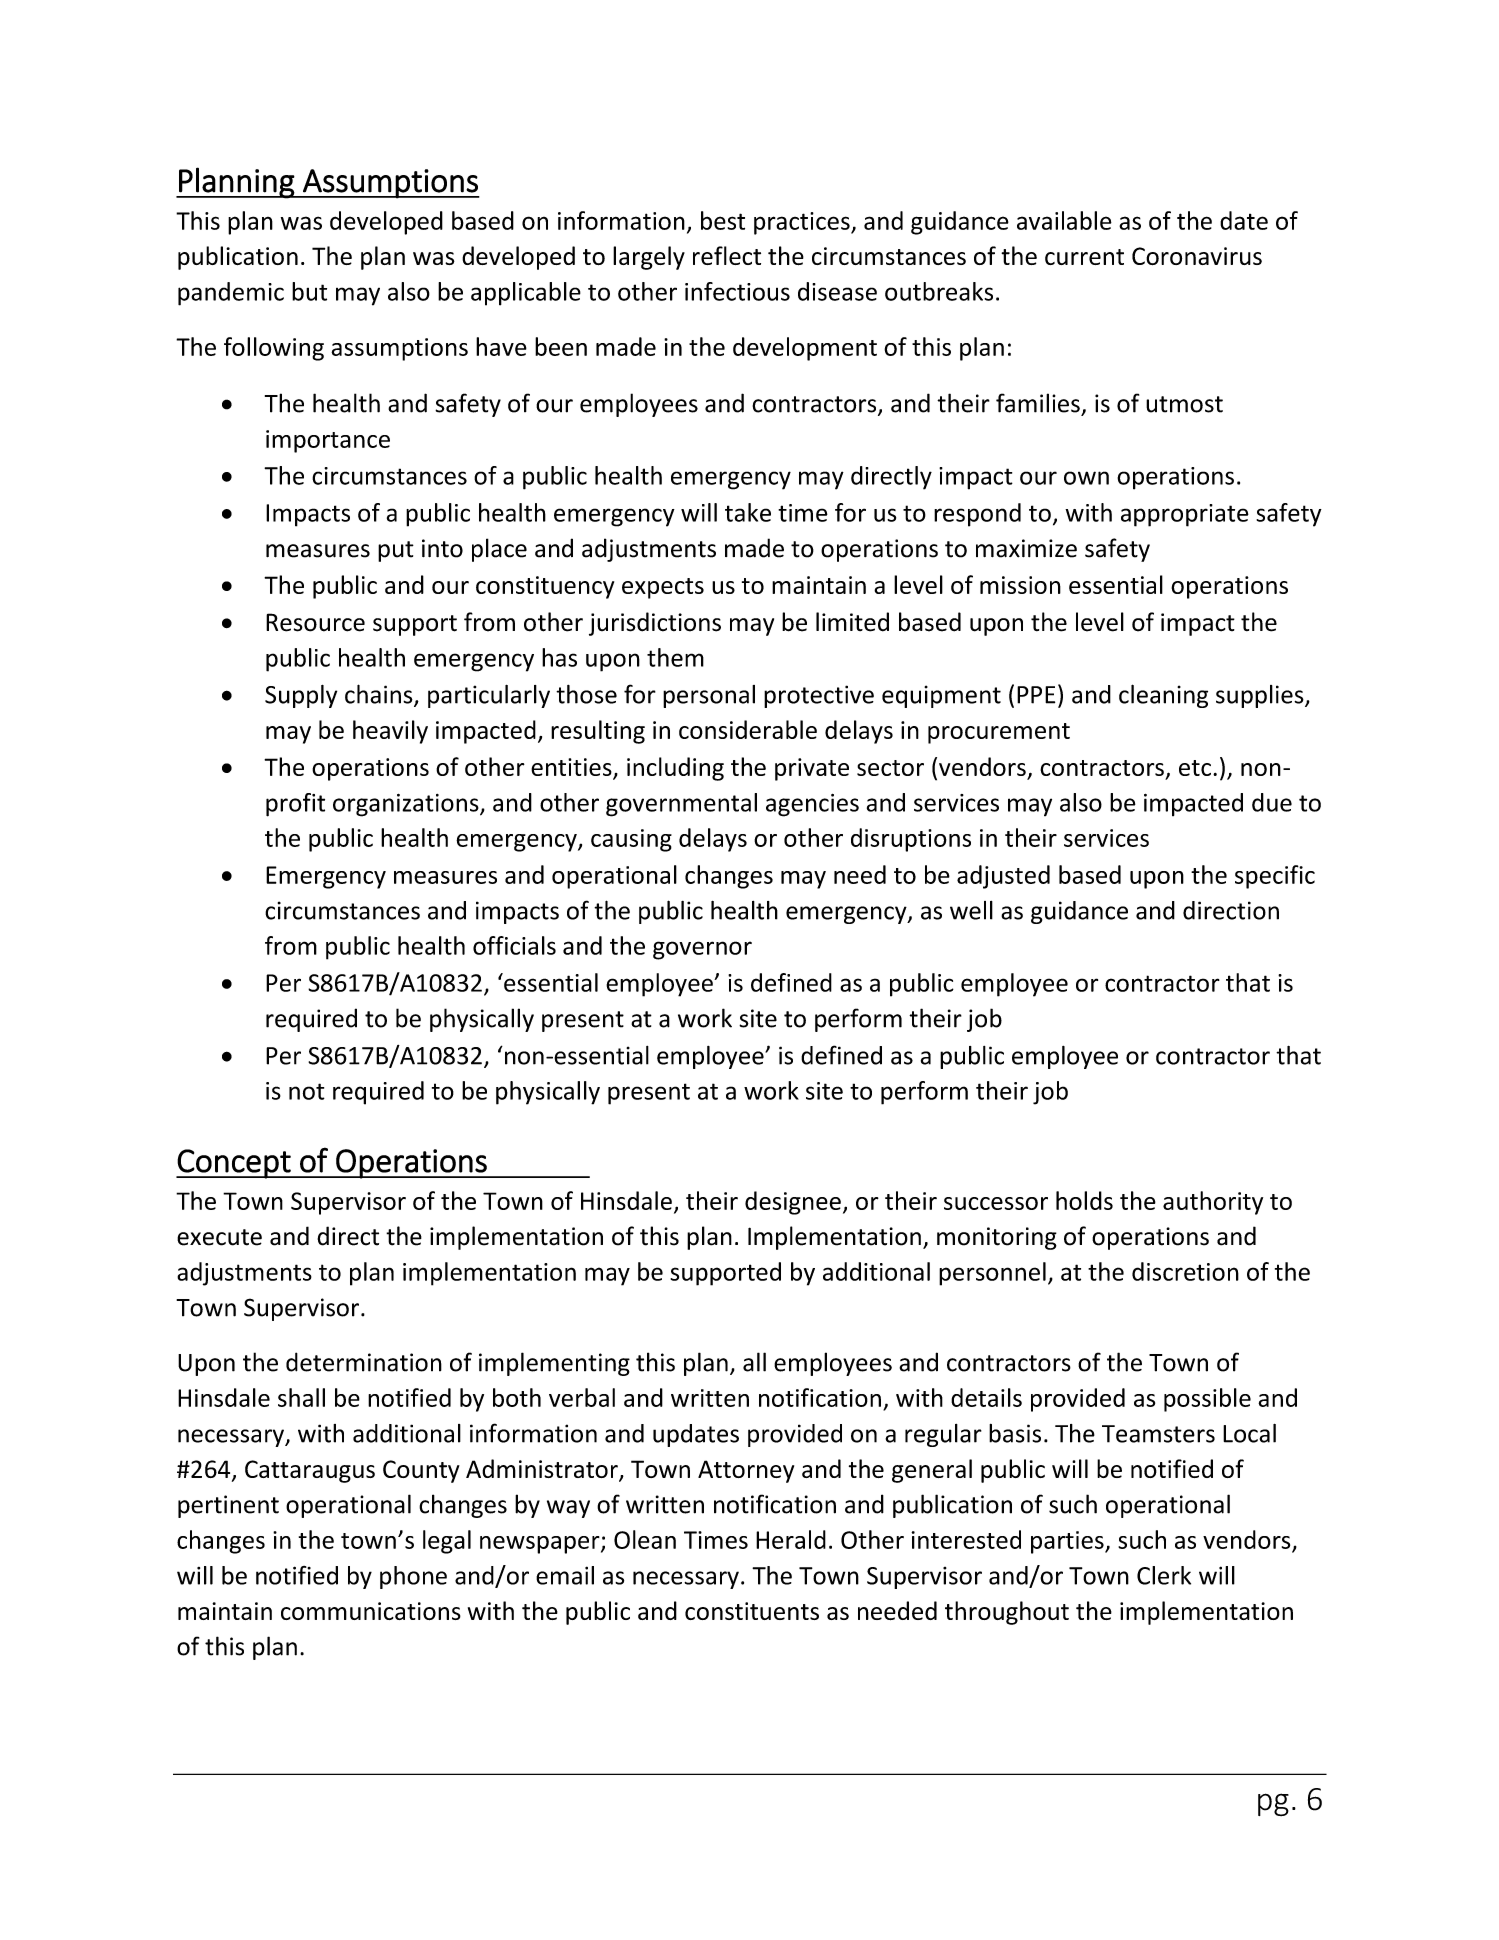 The image size is (1499, 1940). I want to click on but, so click(309, 291).
